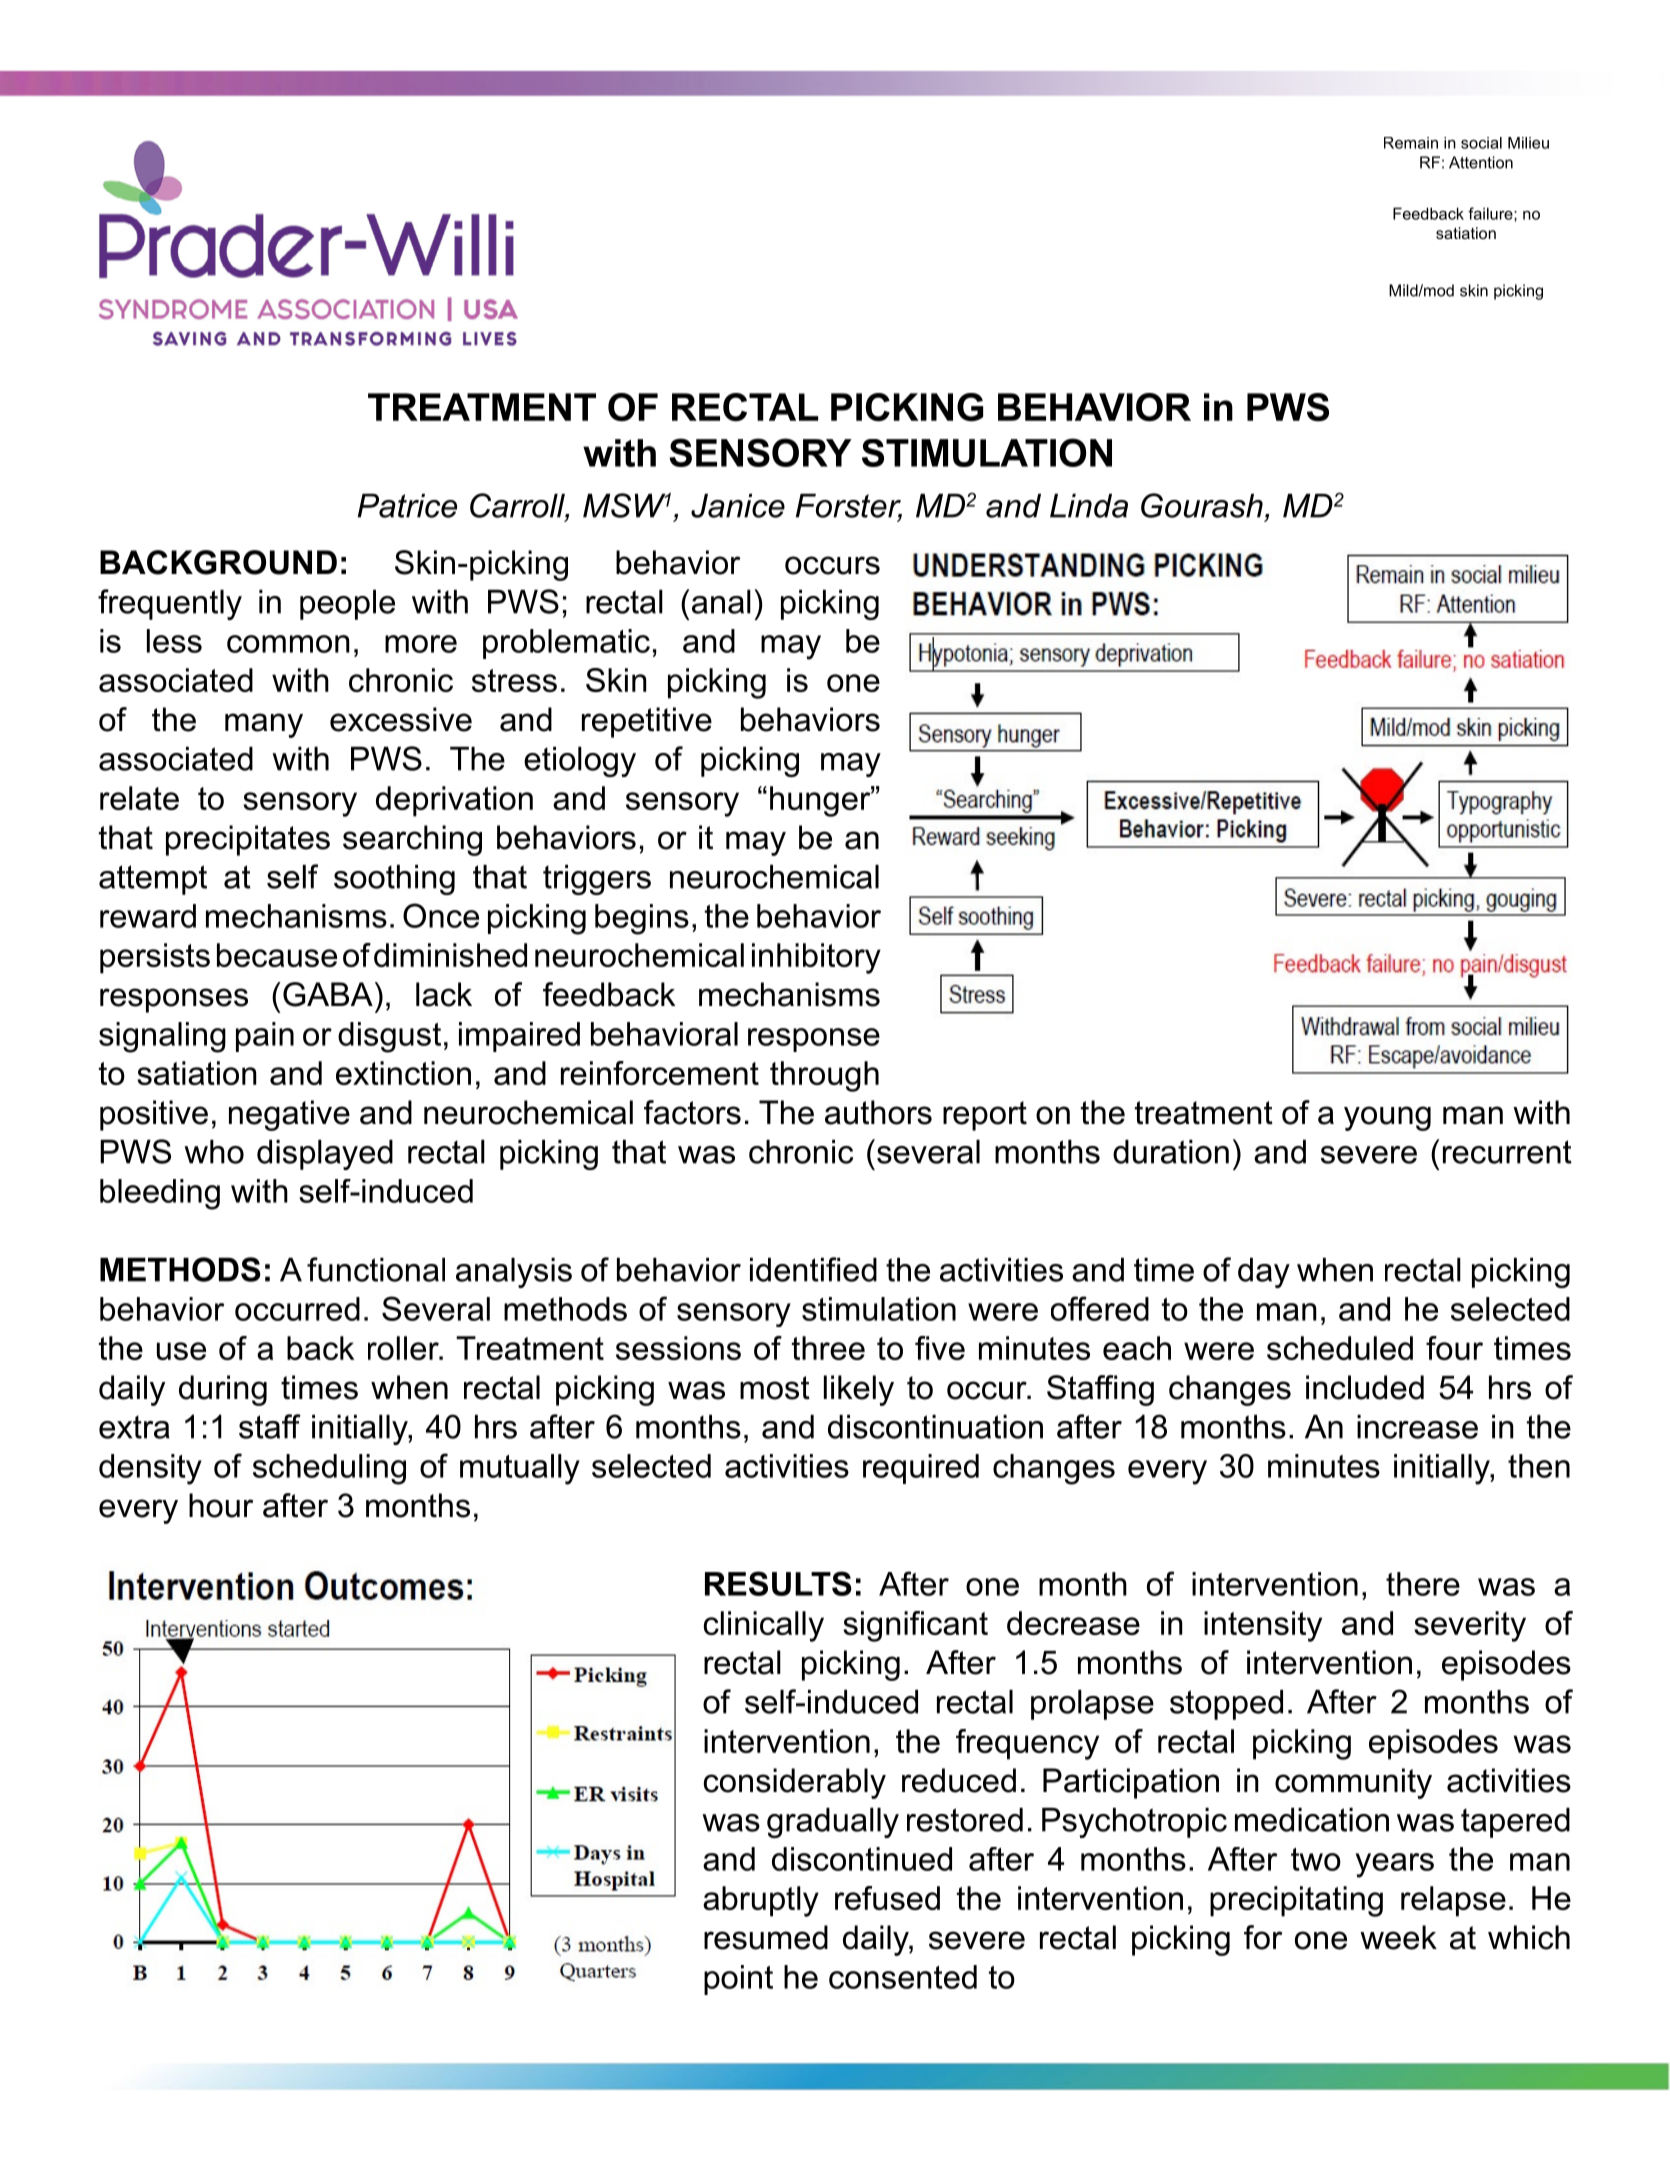  I want to click on point, so click(738, 1980).
